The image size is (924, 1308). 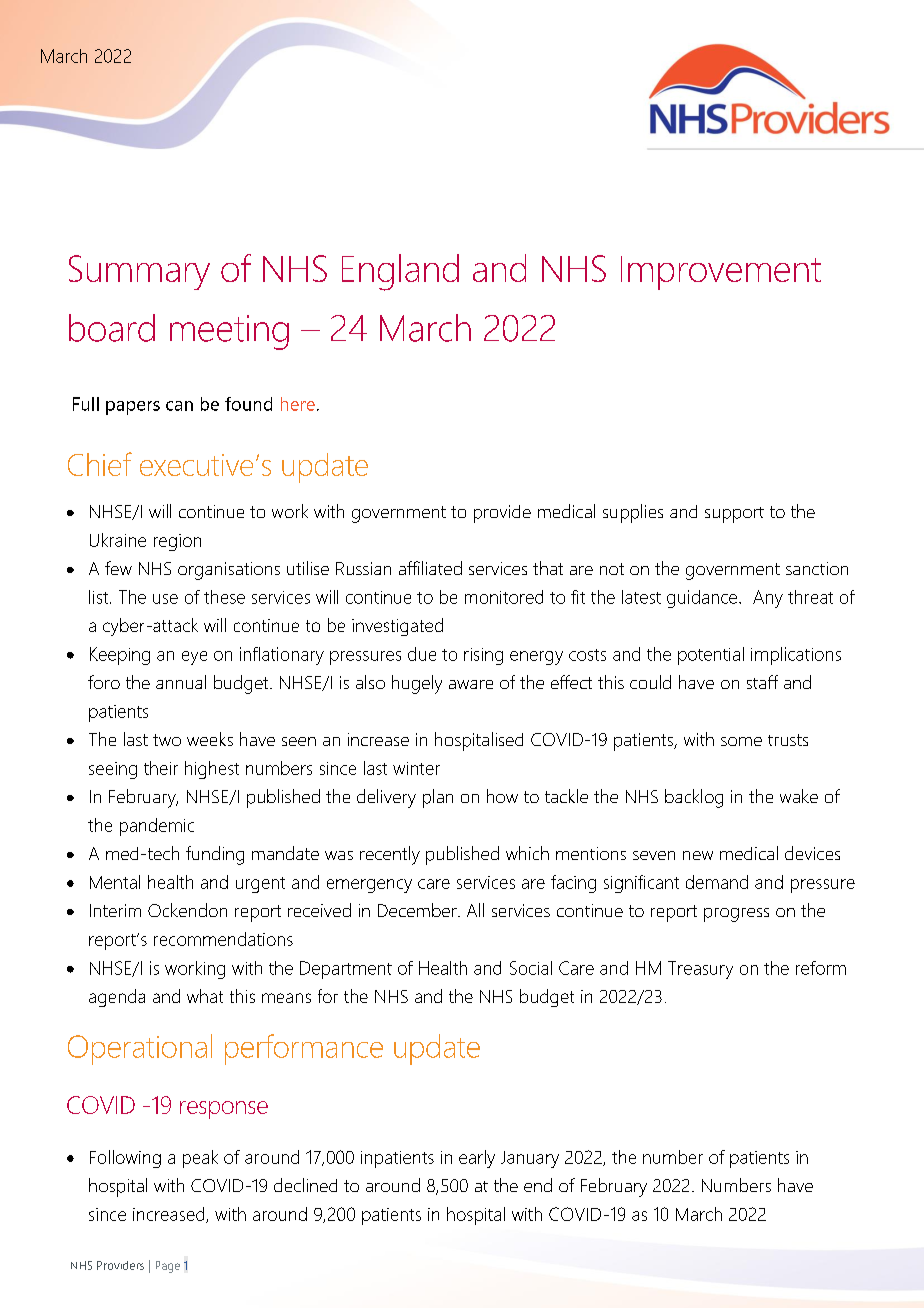 I want to click on support, so click(x=734, y=515).
